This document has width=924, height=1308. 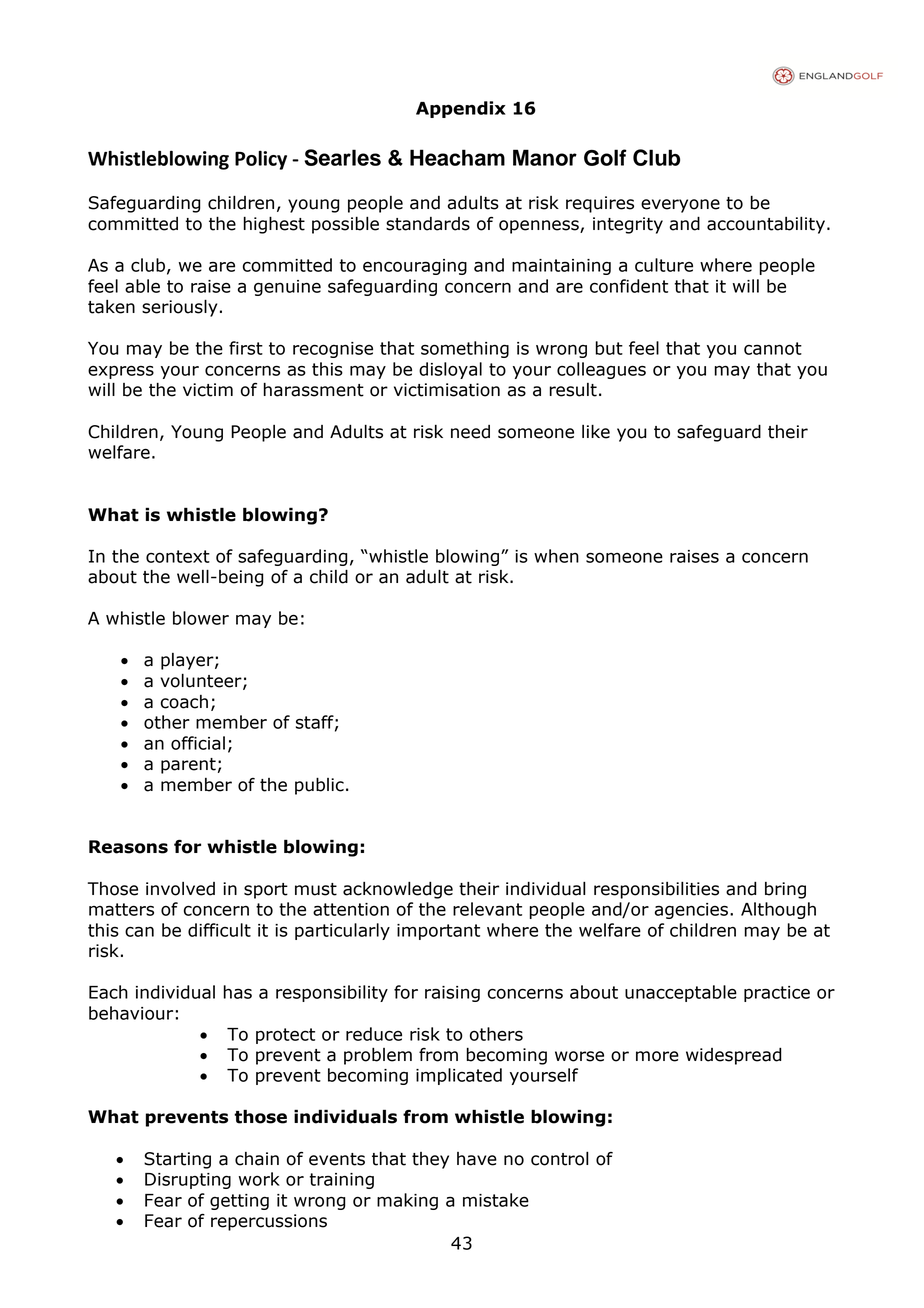 I want to click on when, so click(x=556, y=556).
